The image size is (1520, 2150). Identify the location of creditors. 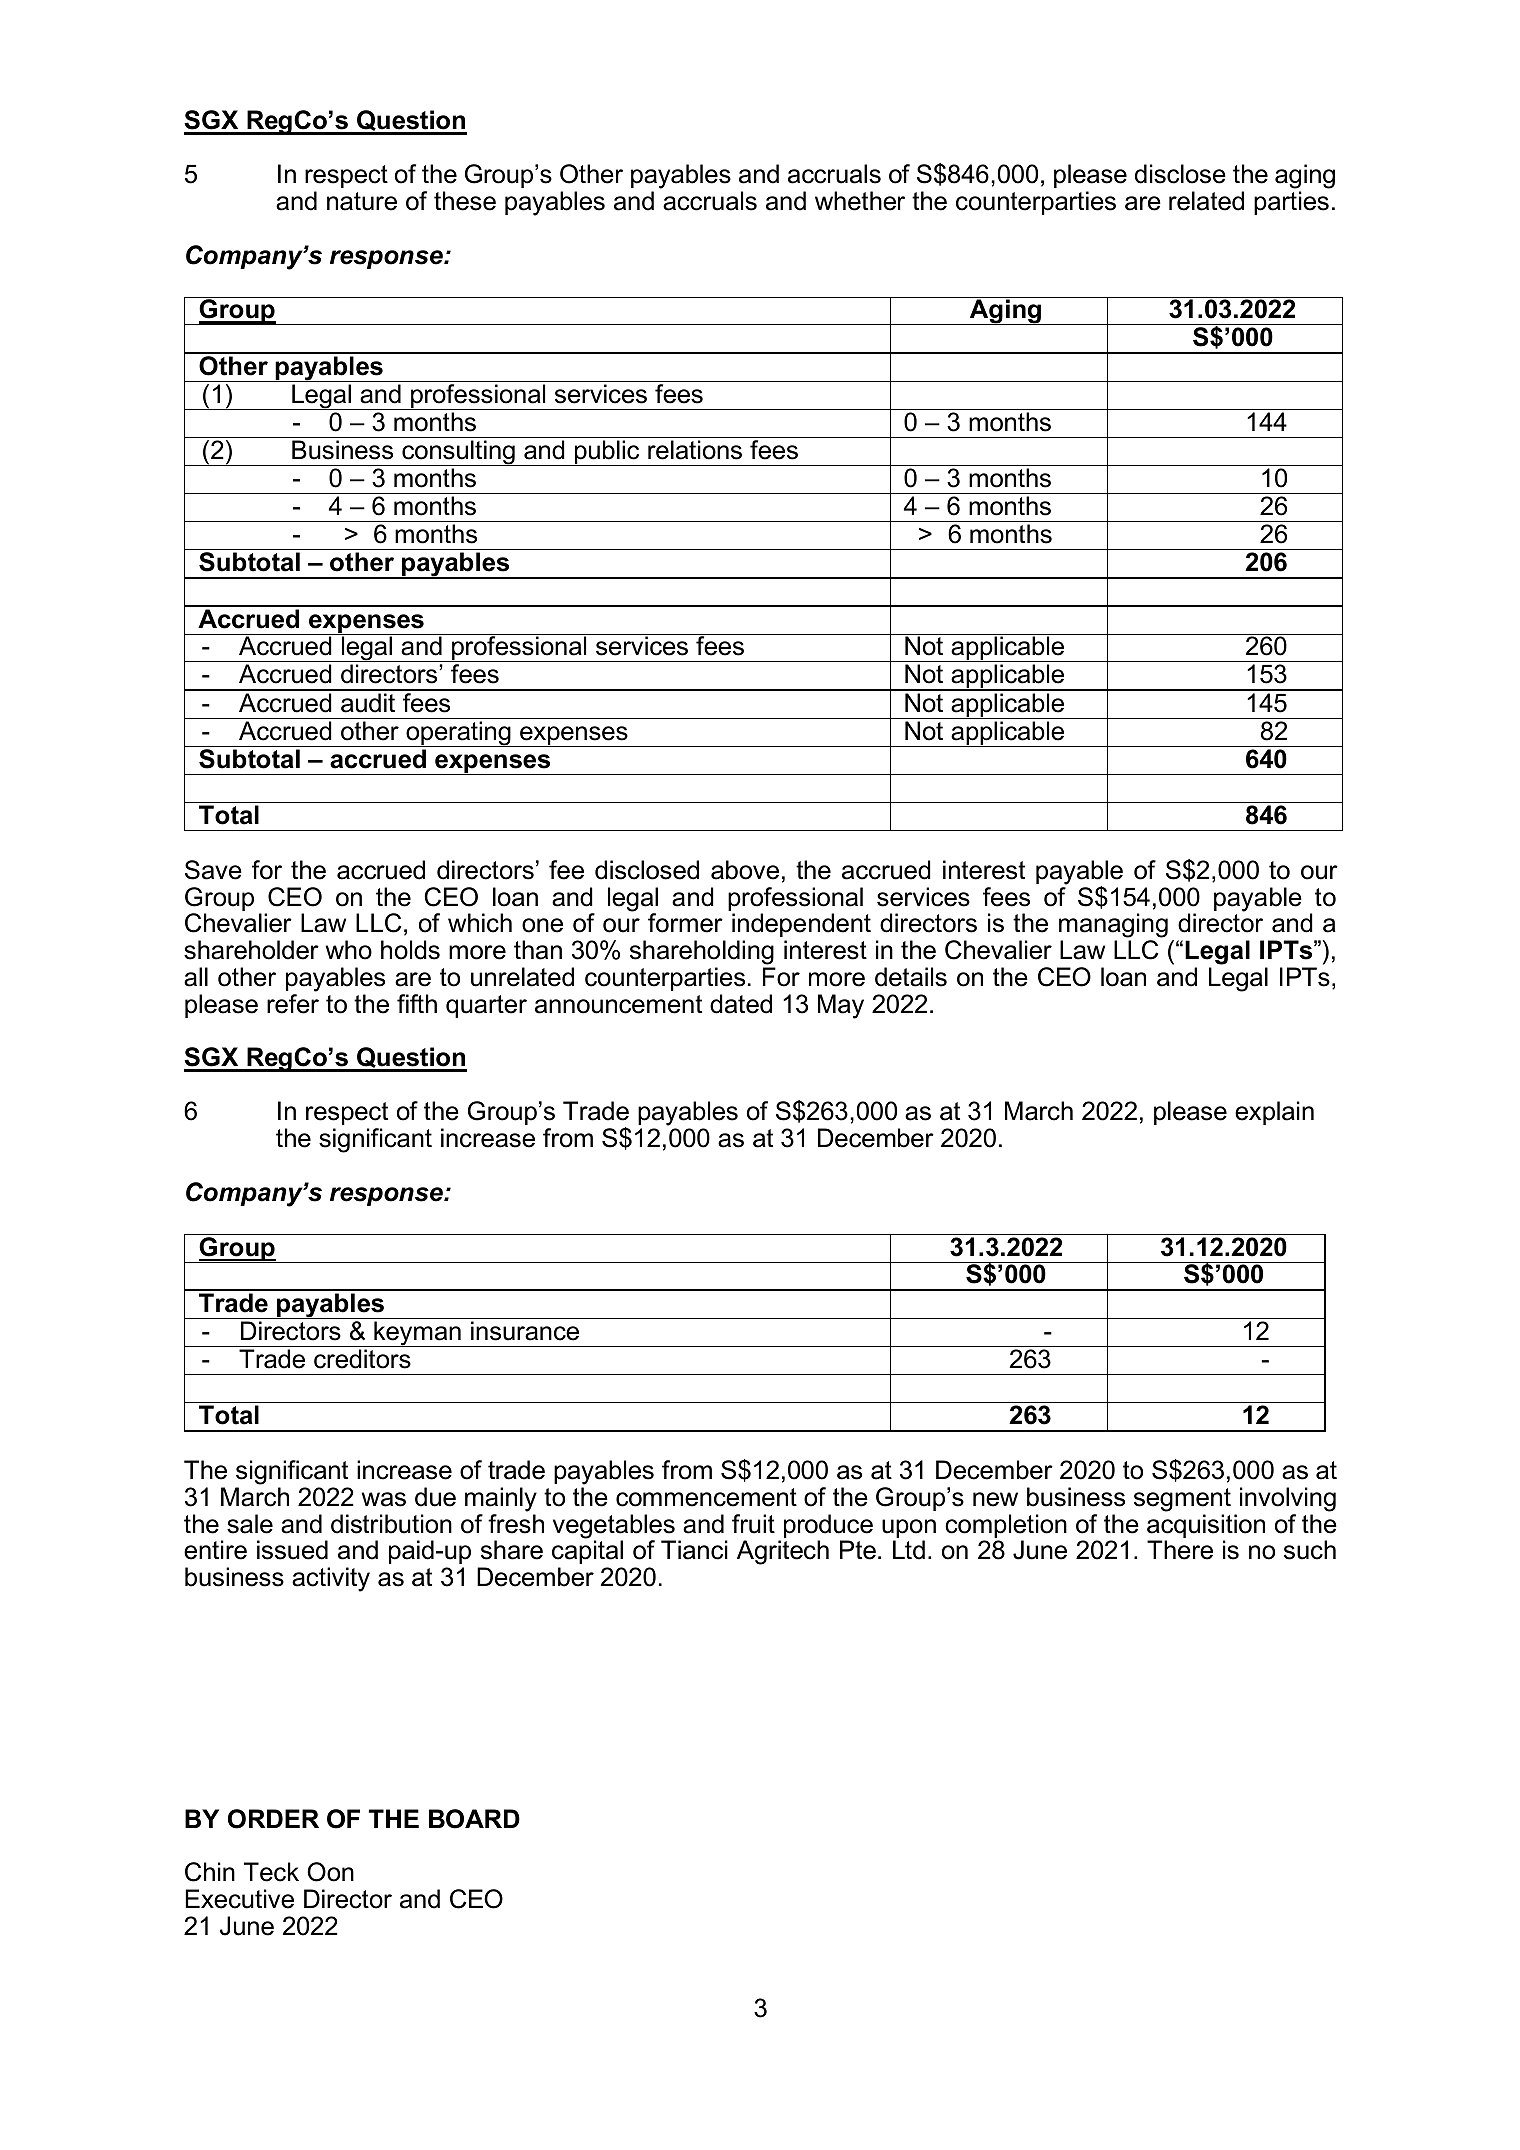
(362, 1359).
